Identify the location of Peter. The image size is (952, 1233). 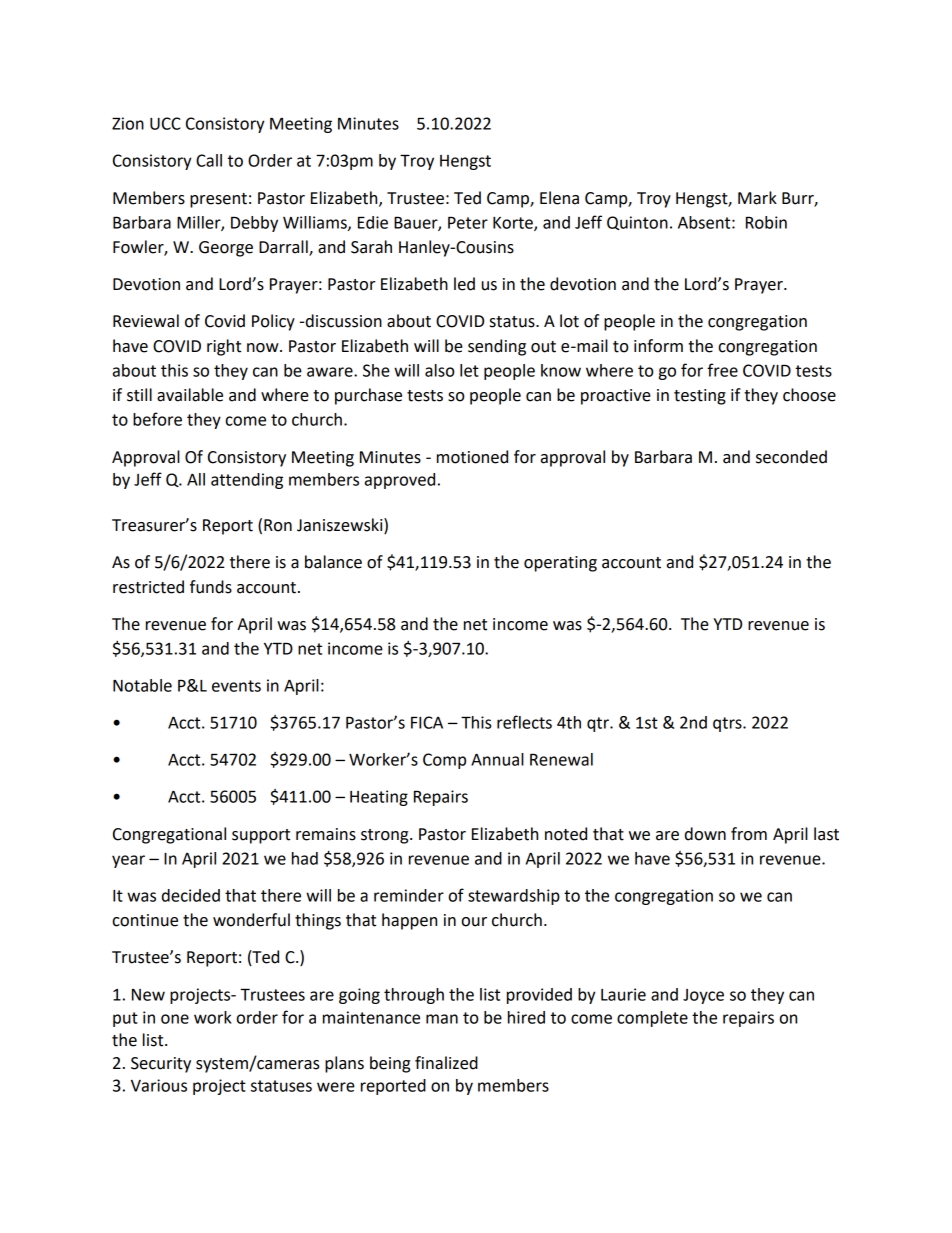
(468, 222).
